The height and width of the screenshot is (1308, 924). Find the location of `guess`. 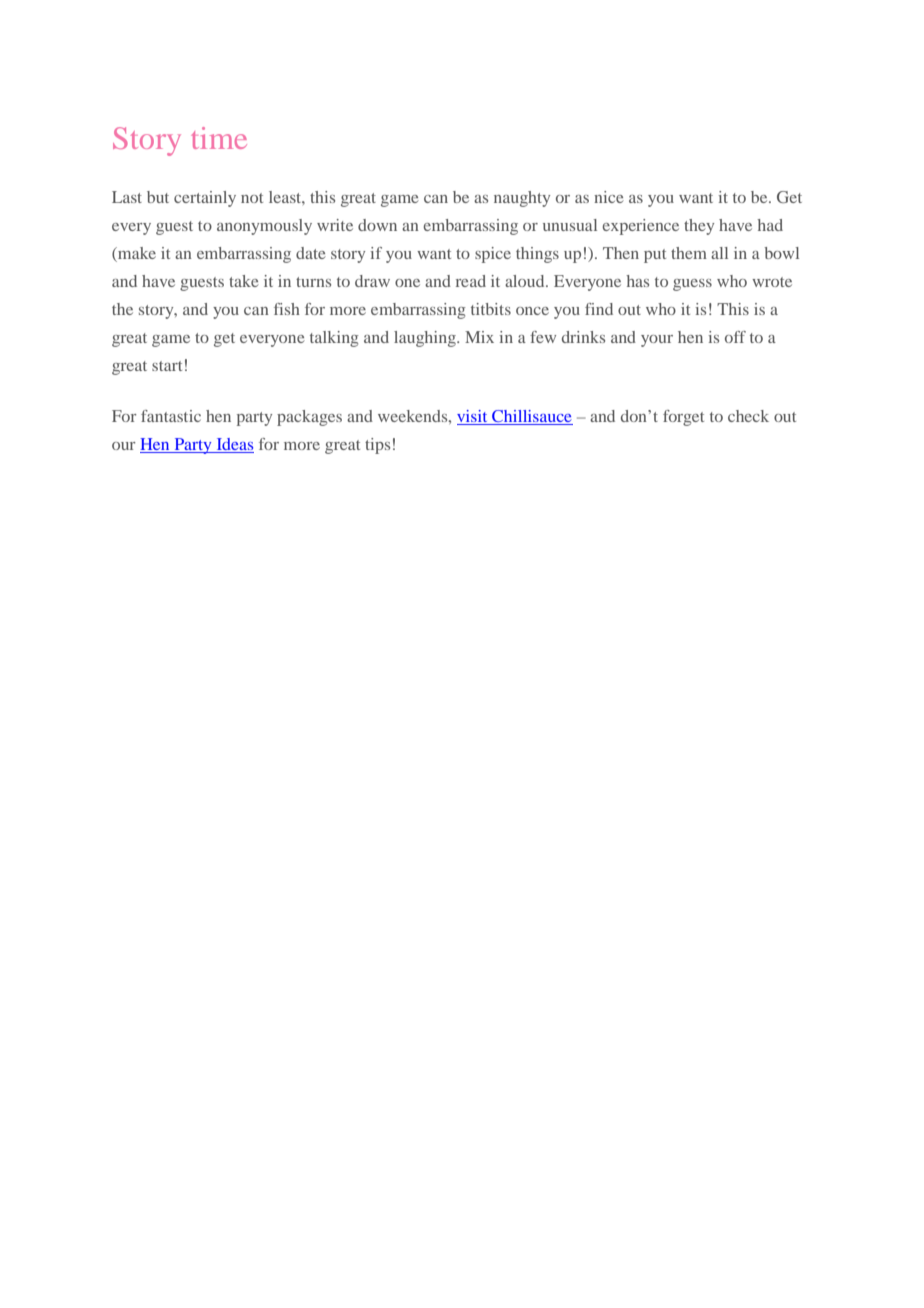

guess is located at coordinates (692, 285).
